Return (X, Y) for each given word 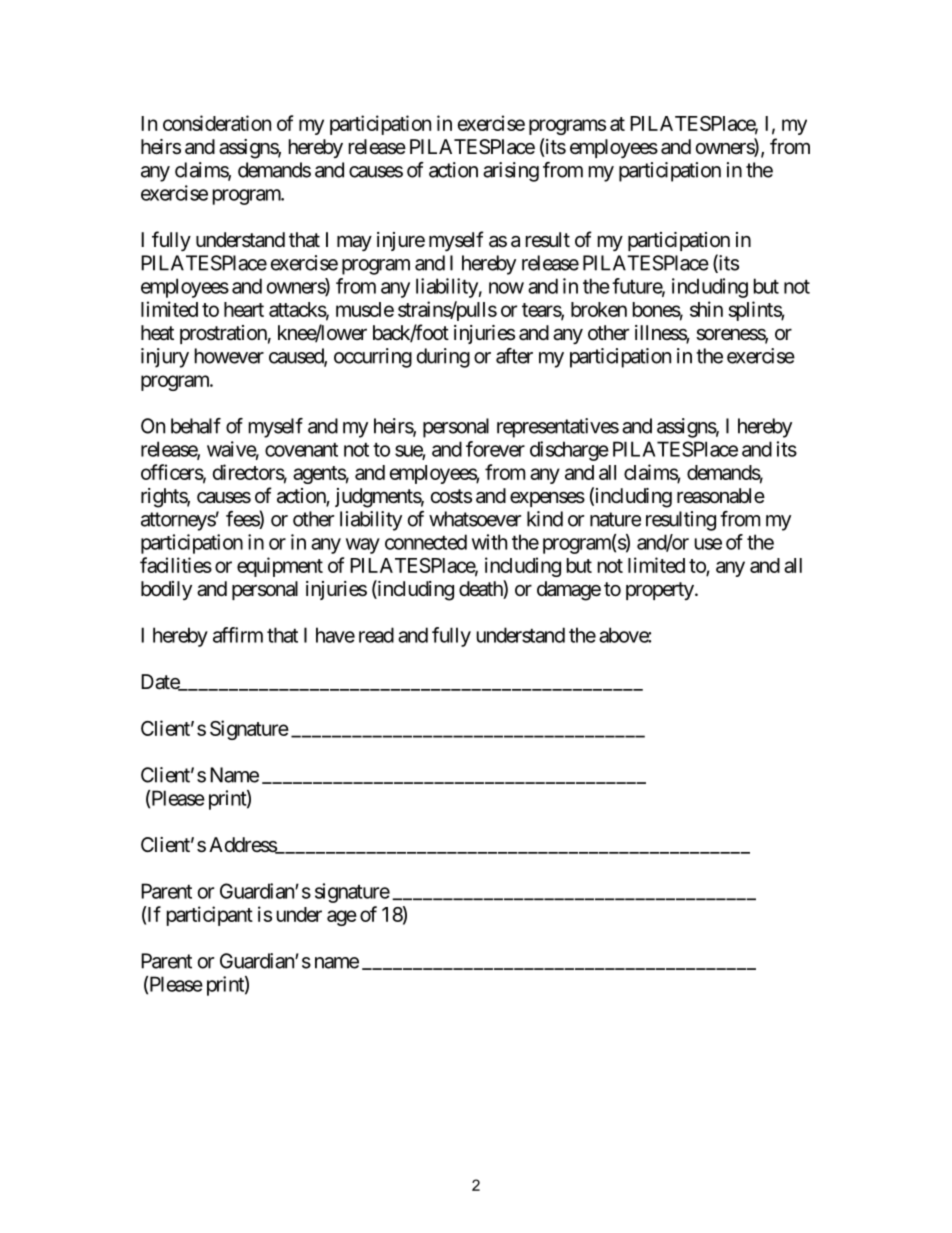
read (376, 635)
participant (210, 916)
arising (511, 172)
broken (599, 309)
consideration (217, 123)
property (660, 591)
